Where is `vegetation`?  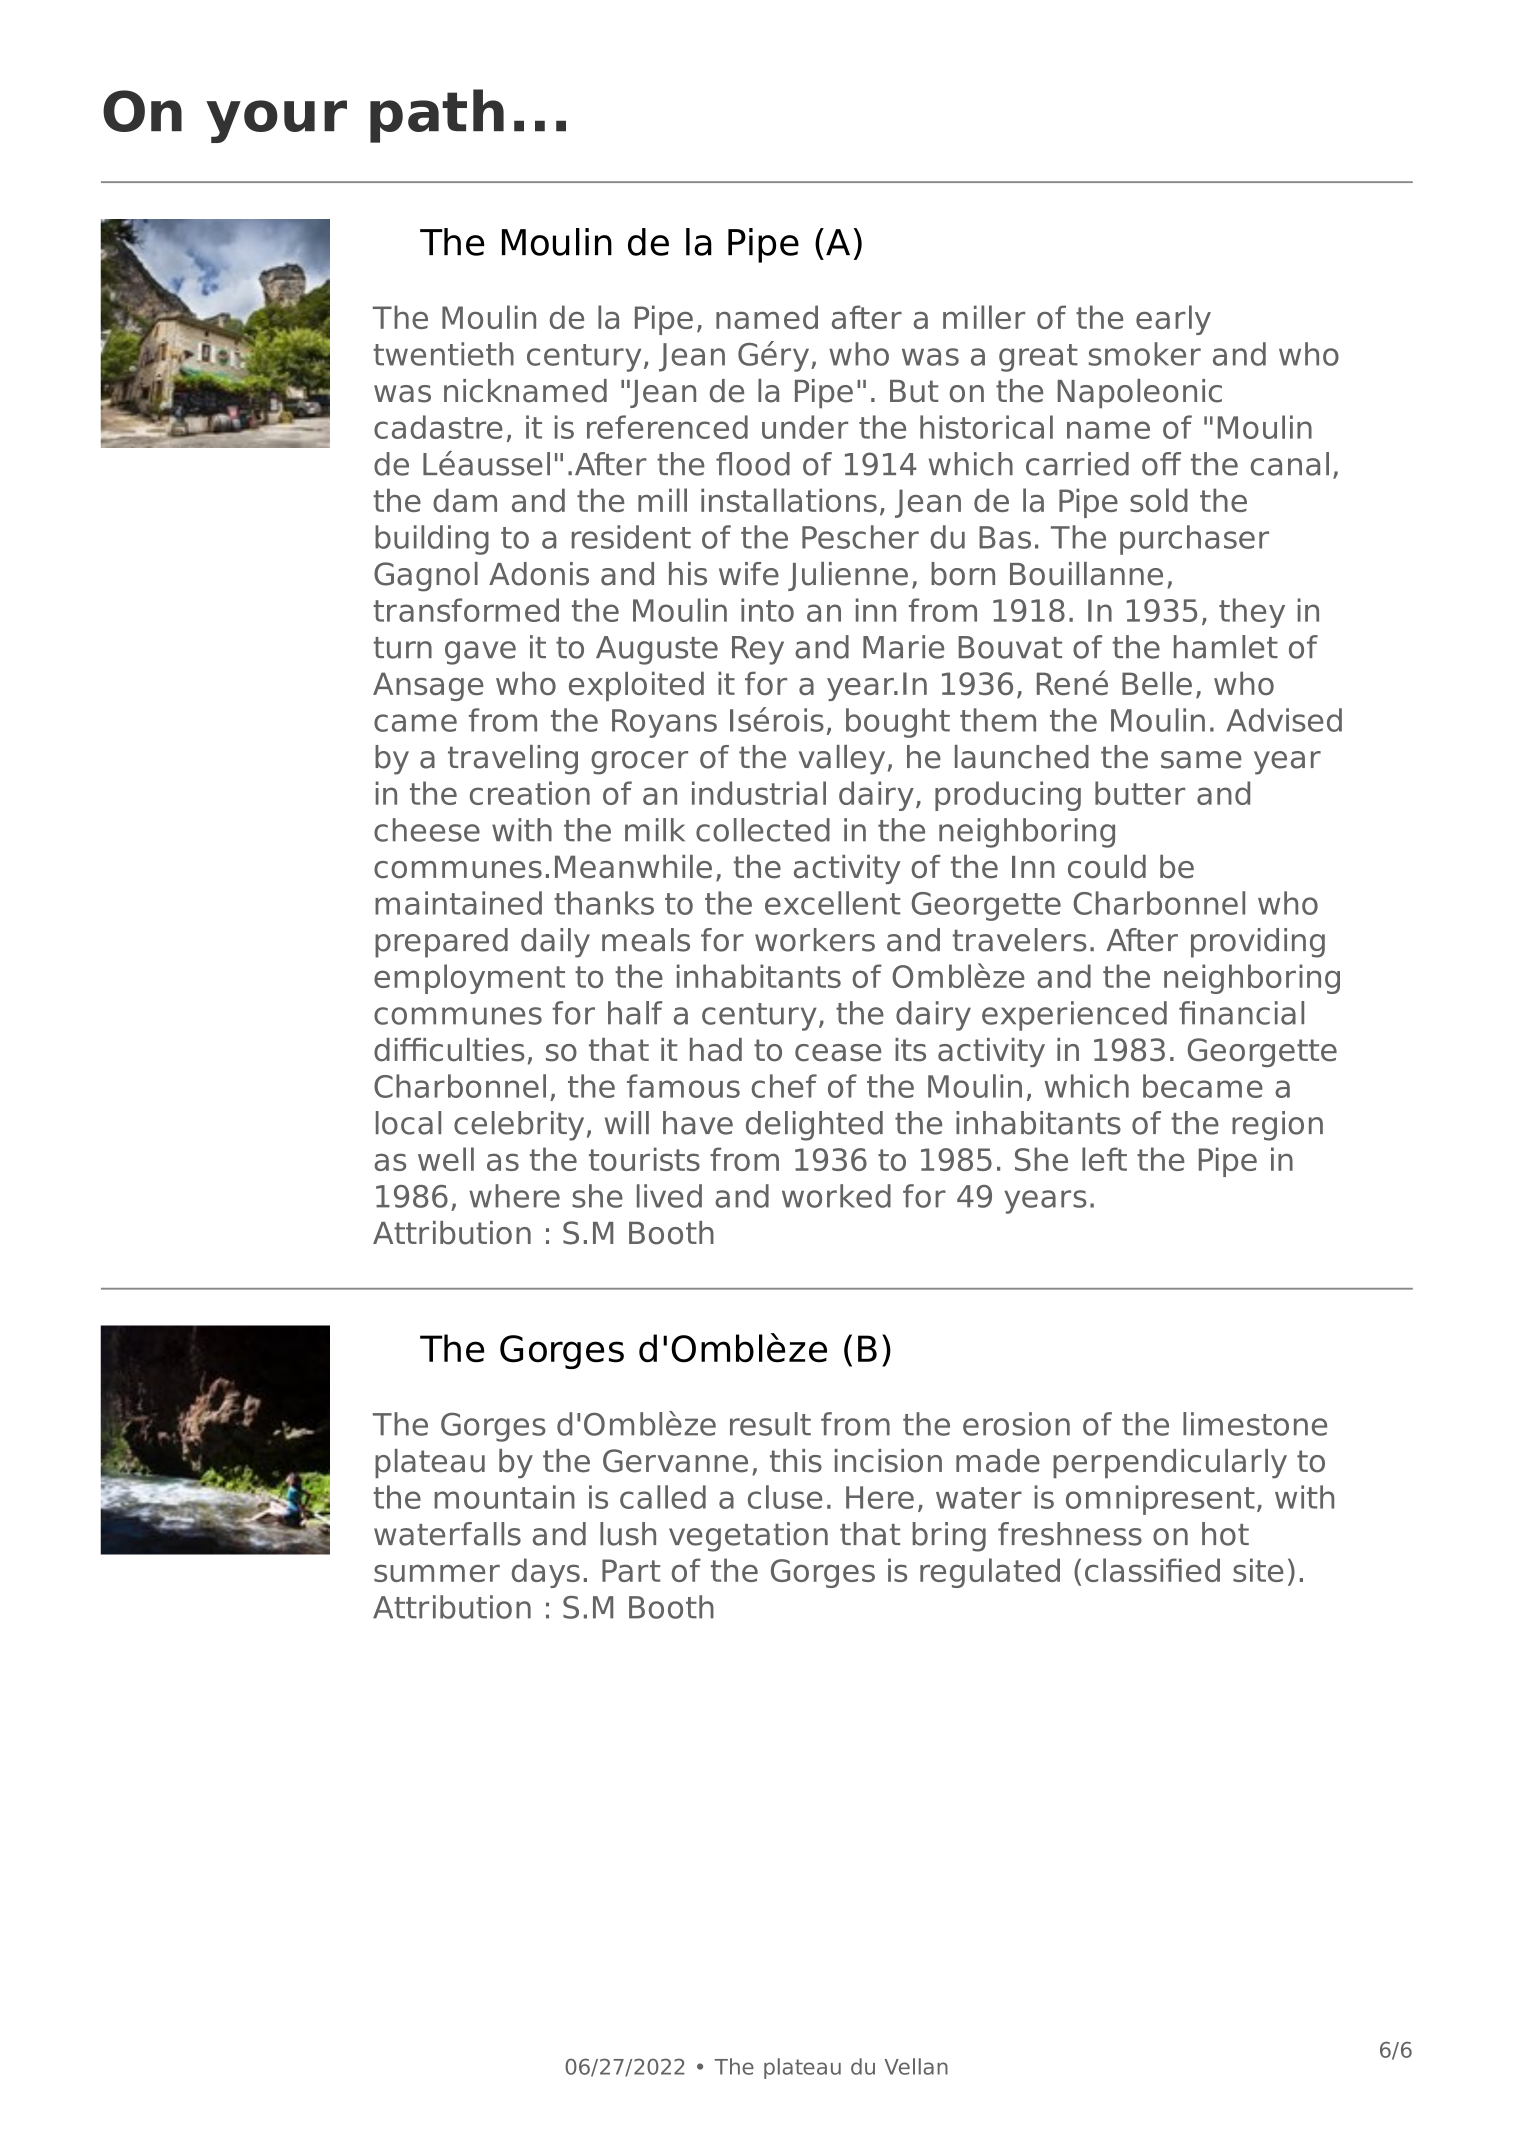
vegetation is located at coordinates (748, 1537).
